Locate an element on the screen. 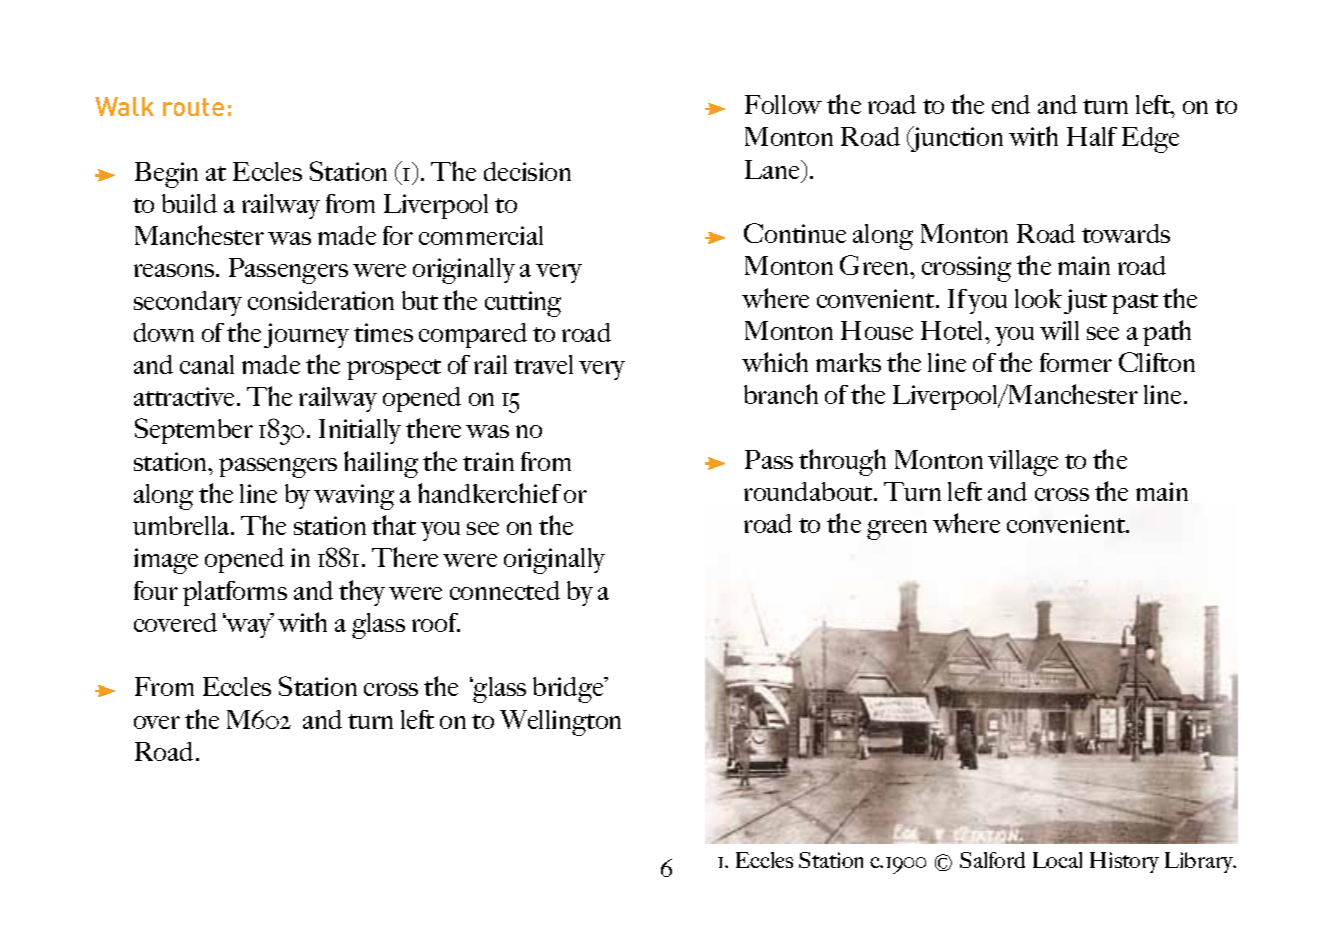 The height and width of the screenshot is (939, 1333). just is located at coordinates (1085, 301).
